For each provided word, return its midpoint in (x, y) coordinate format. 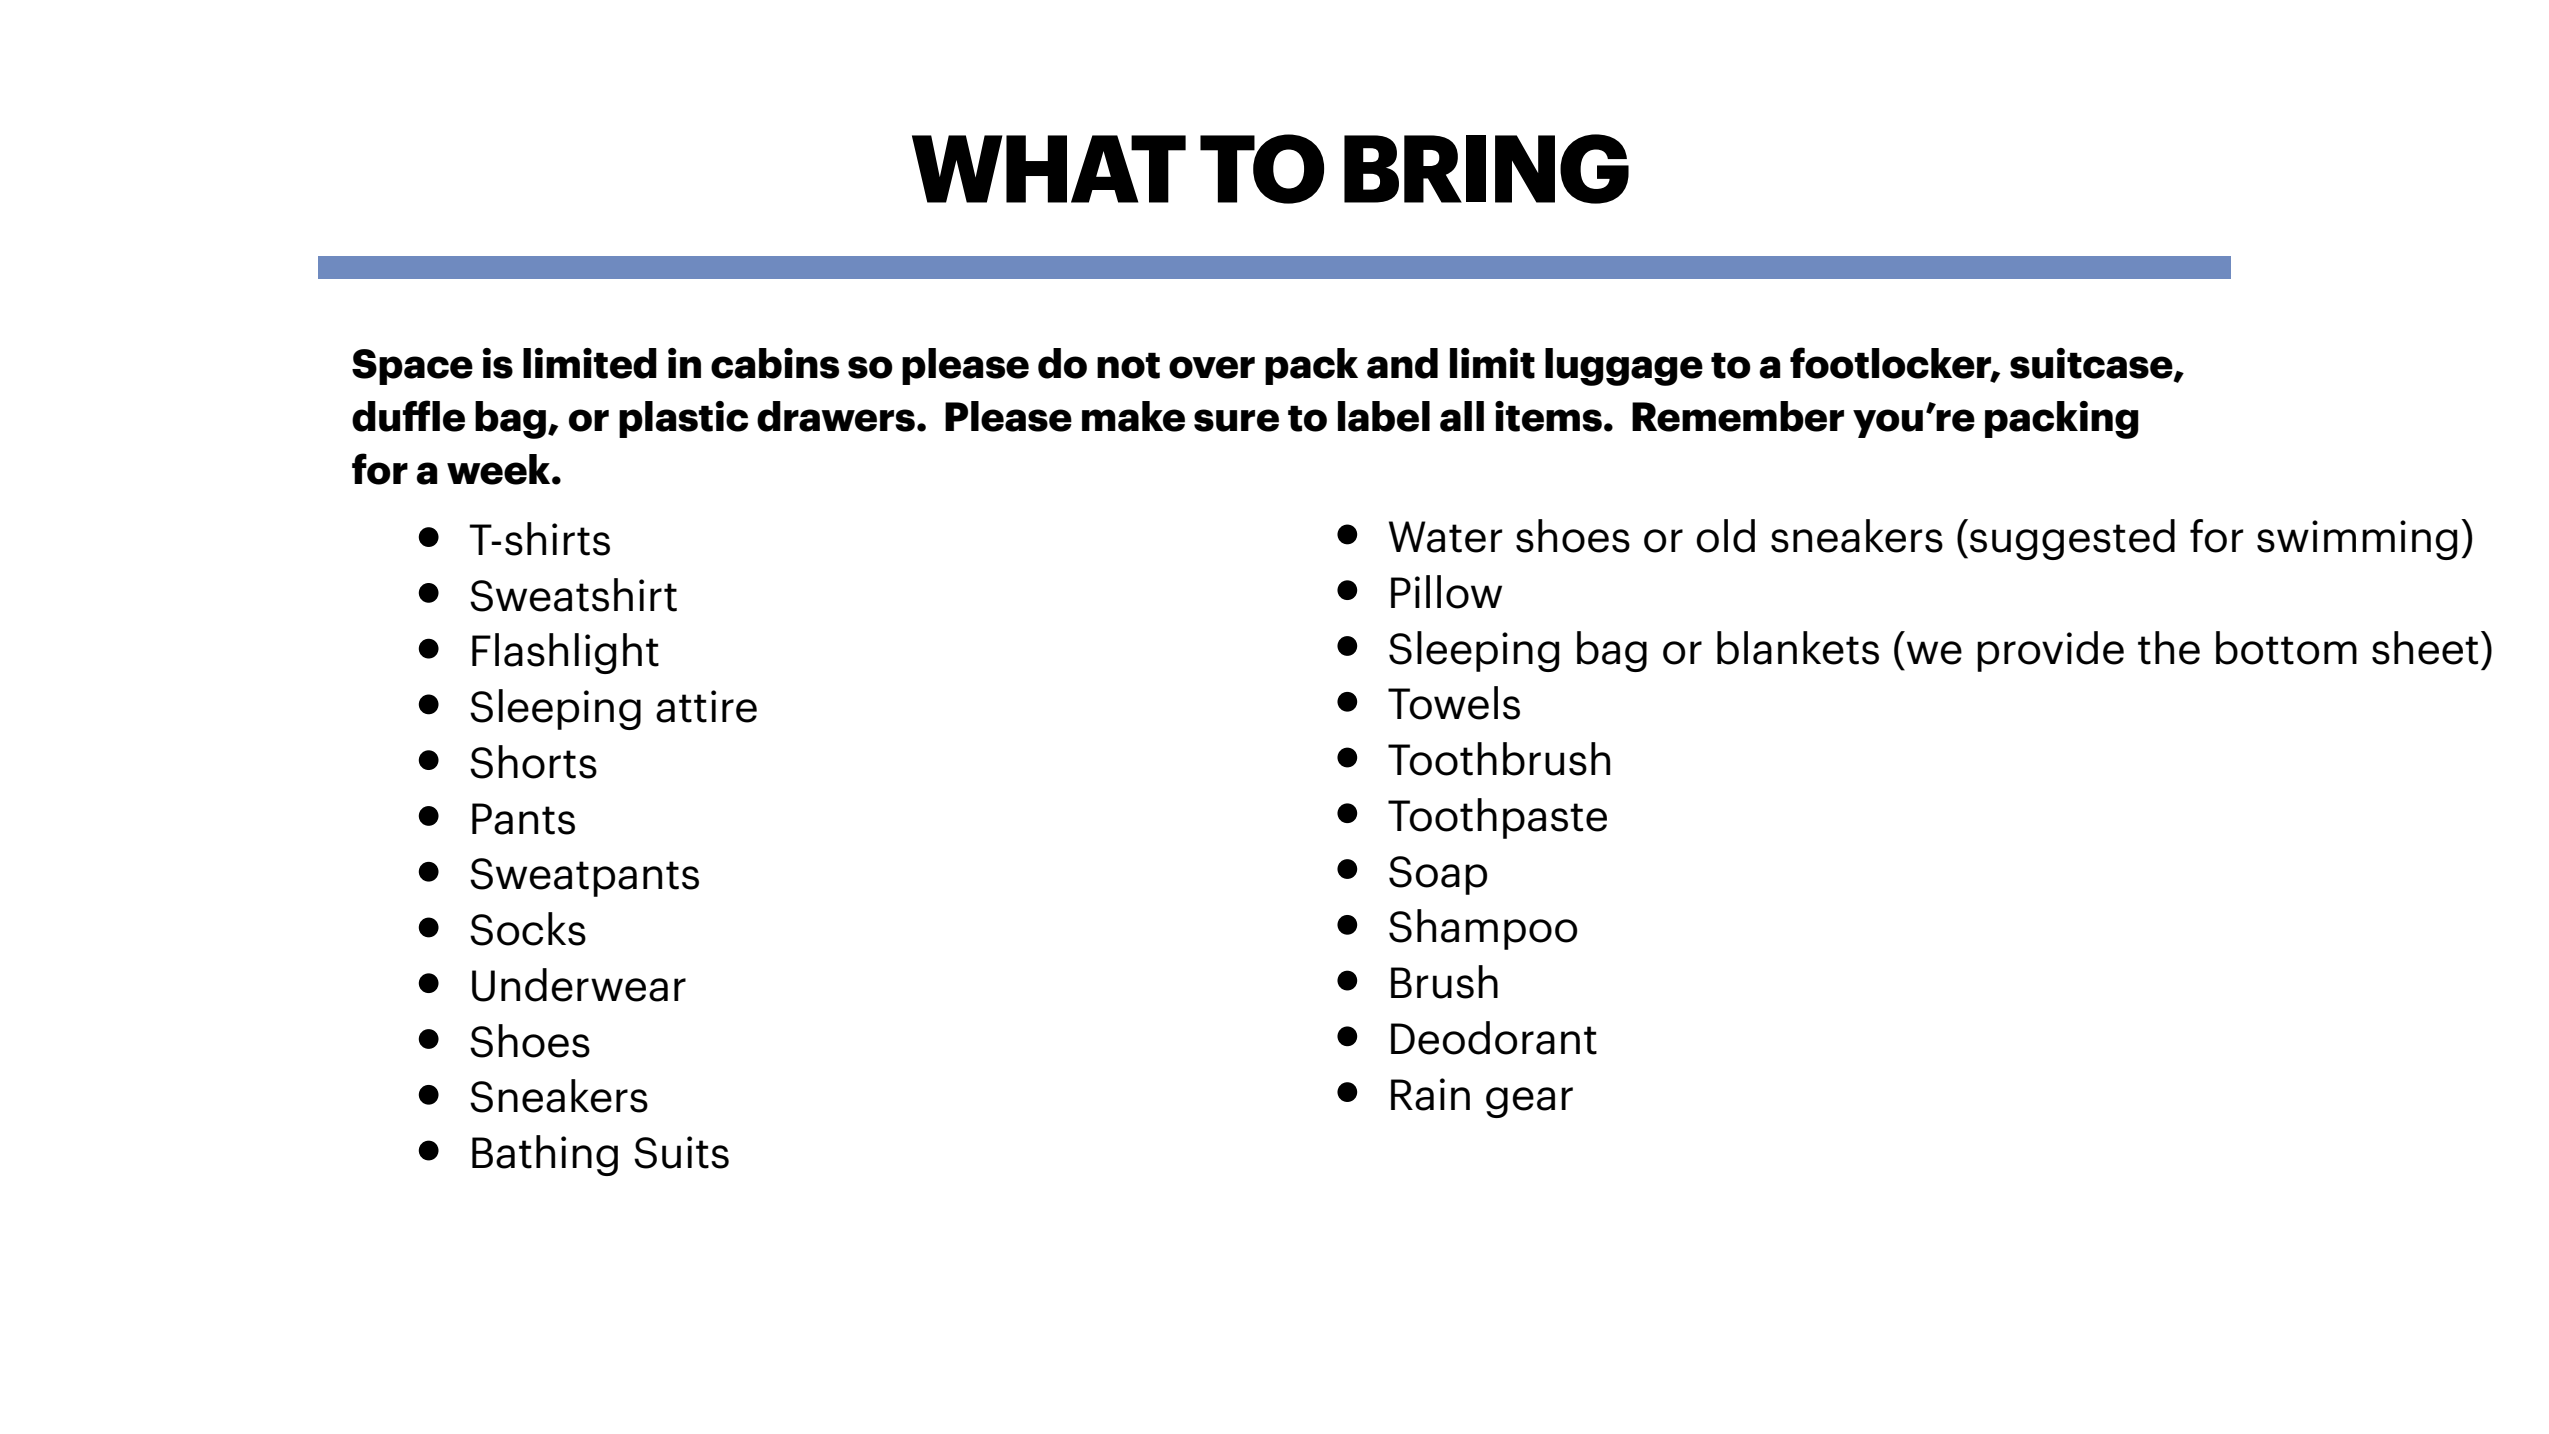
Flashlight (565, 653)
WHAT (1049, 169)
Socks (528, 929)
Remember (1738, 416)
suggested (2072, 539)
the (2169, 648)
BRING (1486, 169)
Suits (681, 1152)
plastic (683, 419)
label (1384, 416)
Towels (1454, 703)
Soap (1438, 875)
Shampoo (1483, 929)
